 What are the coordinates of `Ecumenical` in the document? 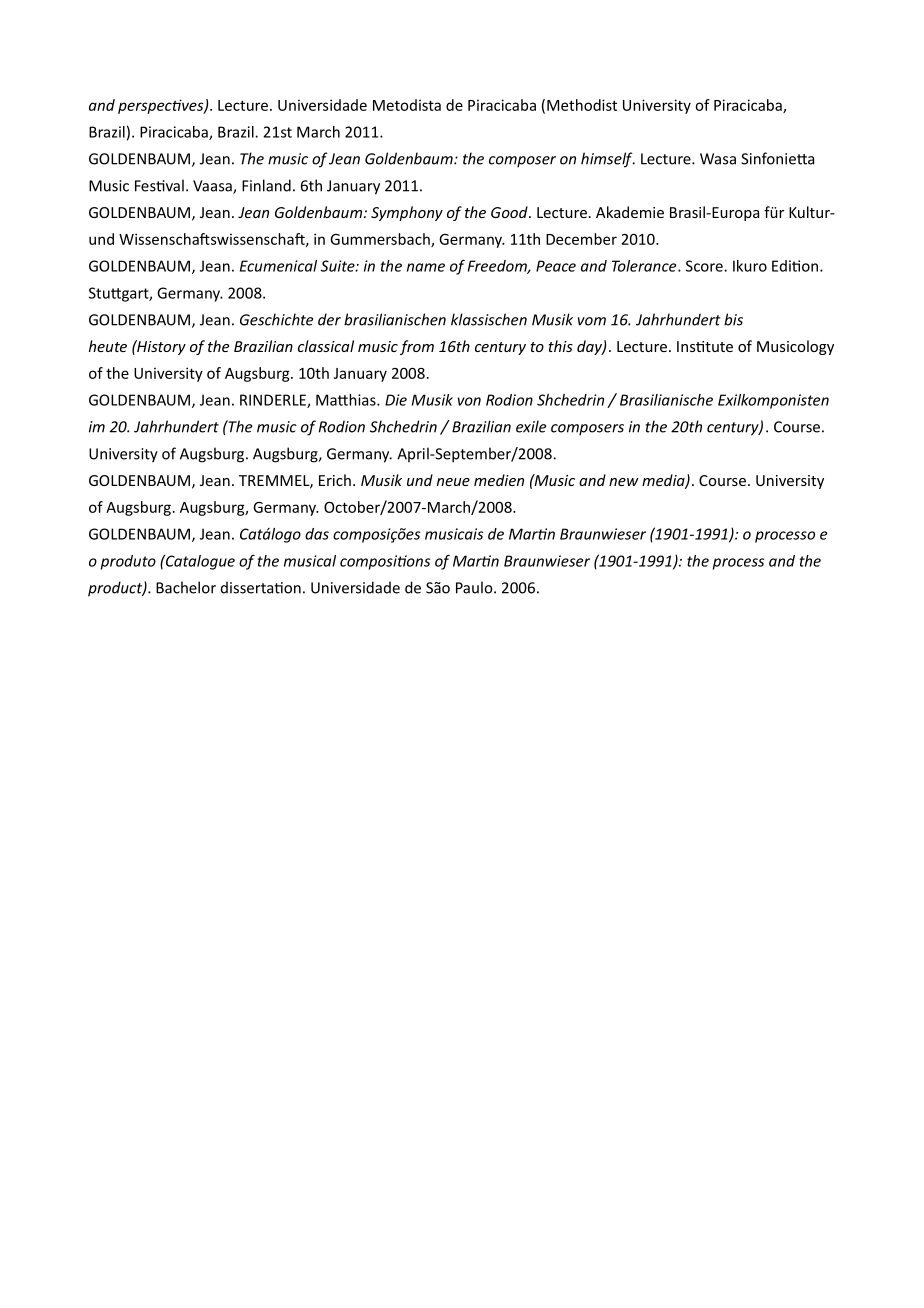 It's located at (278, 266).
